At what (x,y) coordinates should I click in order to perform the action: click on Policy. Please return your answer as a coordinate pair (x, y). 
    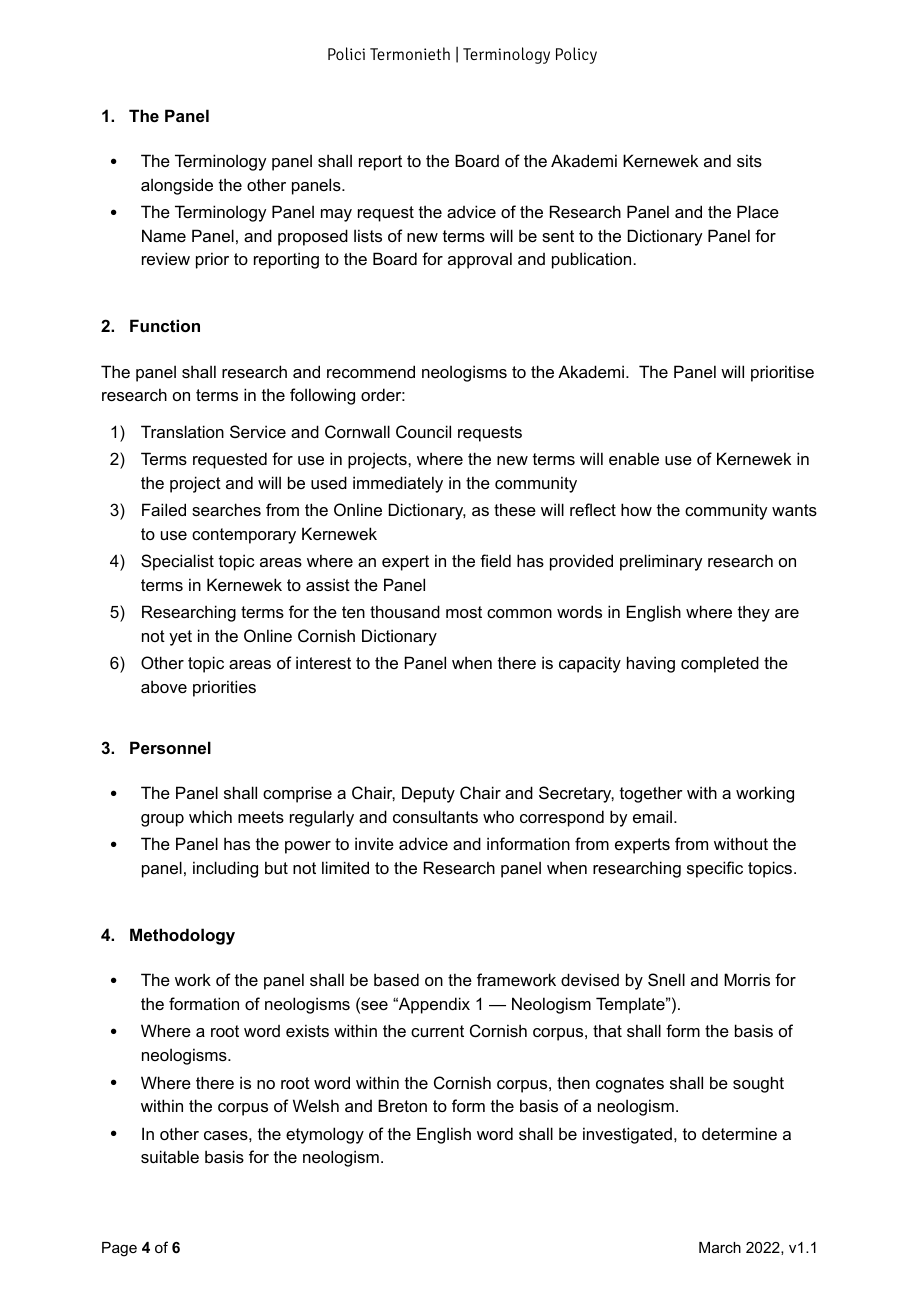
    Looking at the image, I should click on (576, 55).
